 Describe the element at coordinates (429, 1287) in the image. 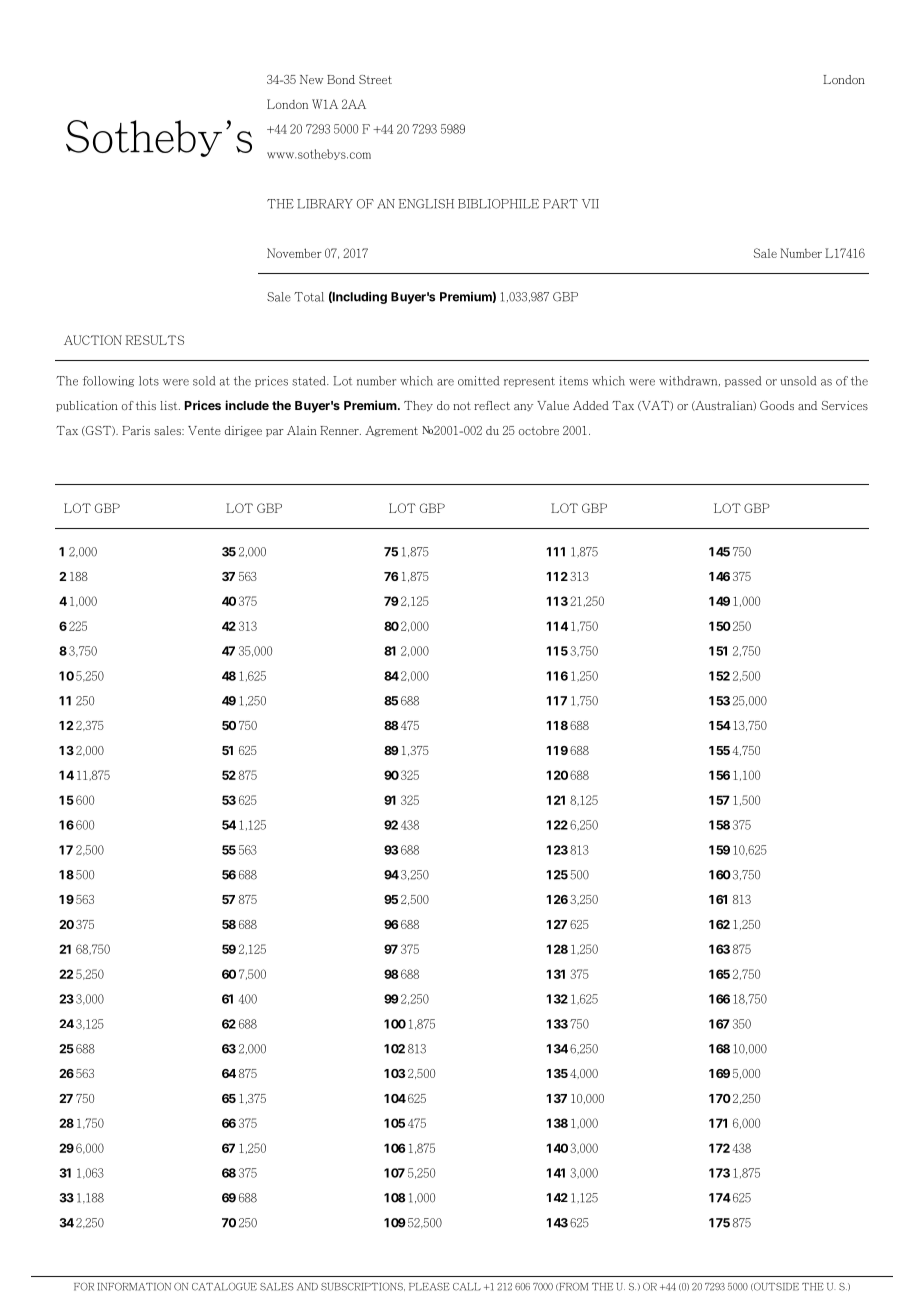

I see `PLEASE` at that location.
